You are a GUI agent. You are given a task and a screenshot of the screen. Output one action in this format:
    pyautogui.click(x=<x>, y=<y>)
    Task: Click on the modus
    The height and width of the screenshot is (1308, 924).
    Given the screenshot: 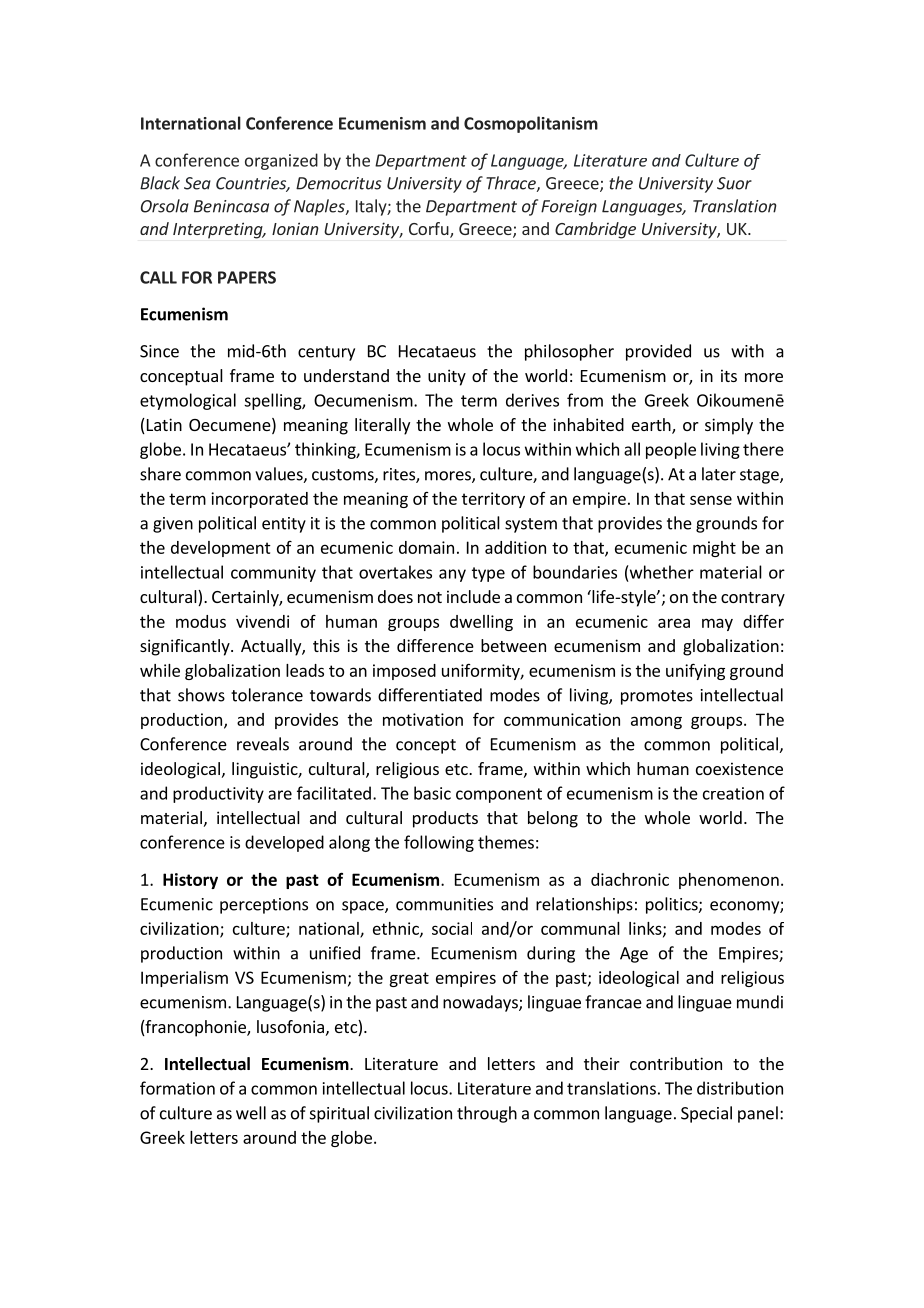 What is the action you would take?
    pyautogui.click(x=201, y=621)
